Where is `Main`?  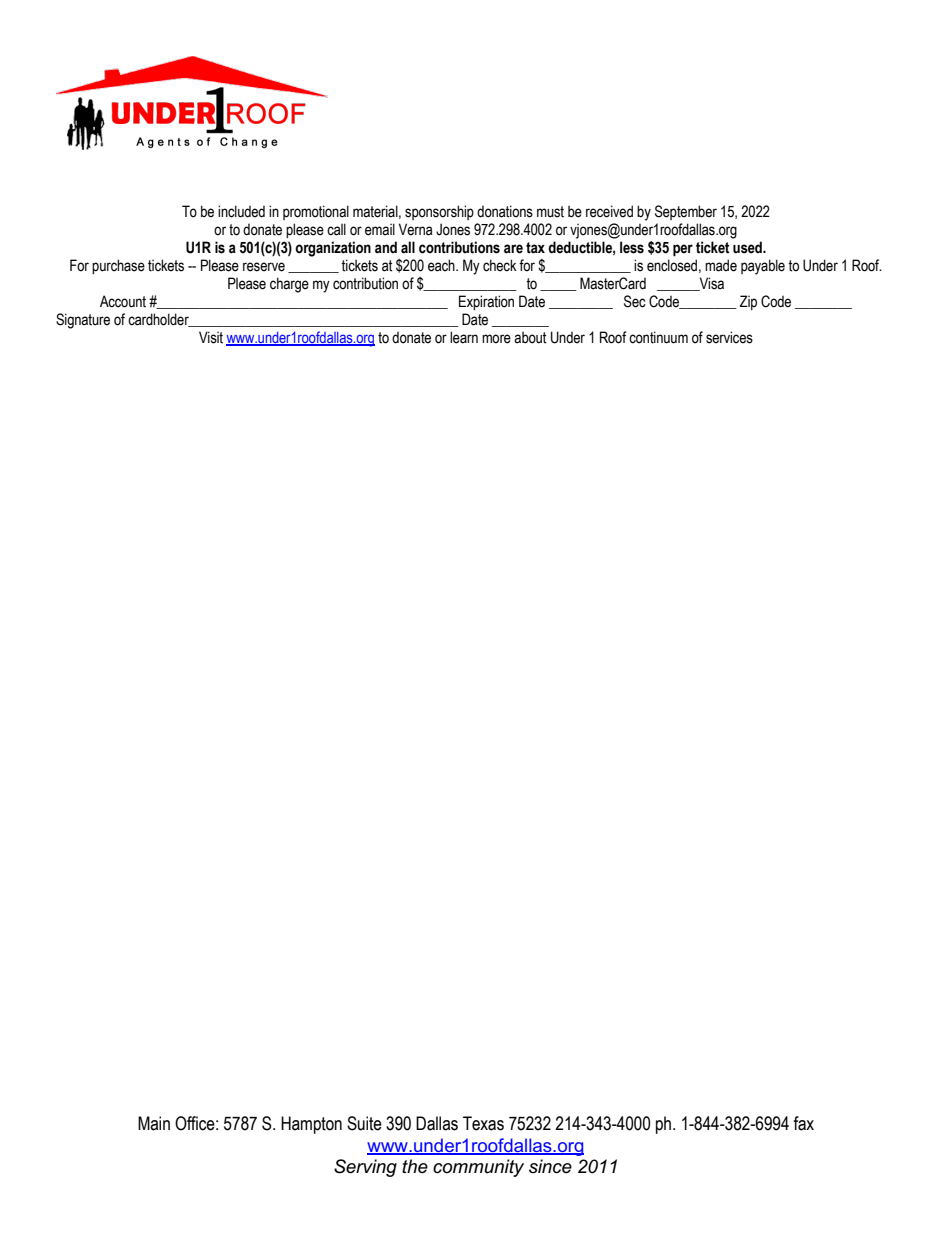
Main is located at coordinates (154, 1123).
